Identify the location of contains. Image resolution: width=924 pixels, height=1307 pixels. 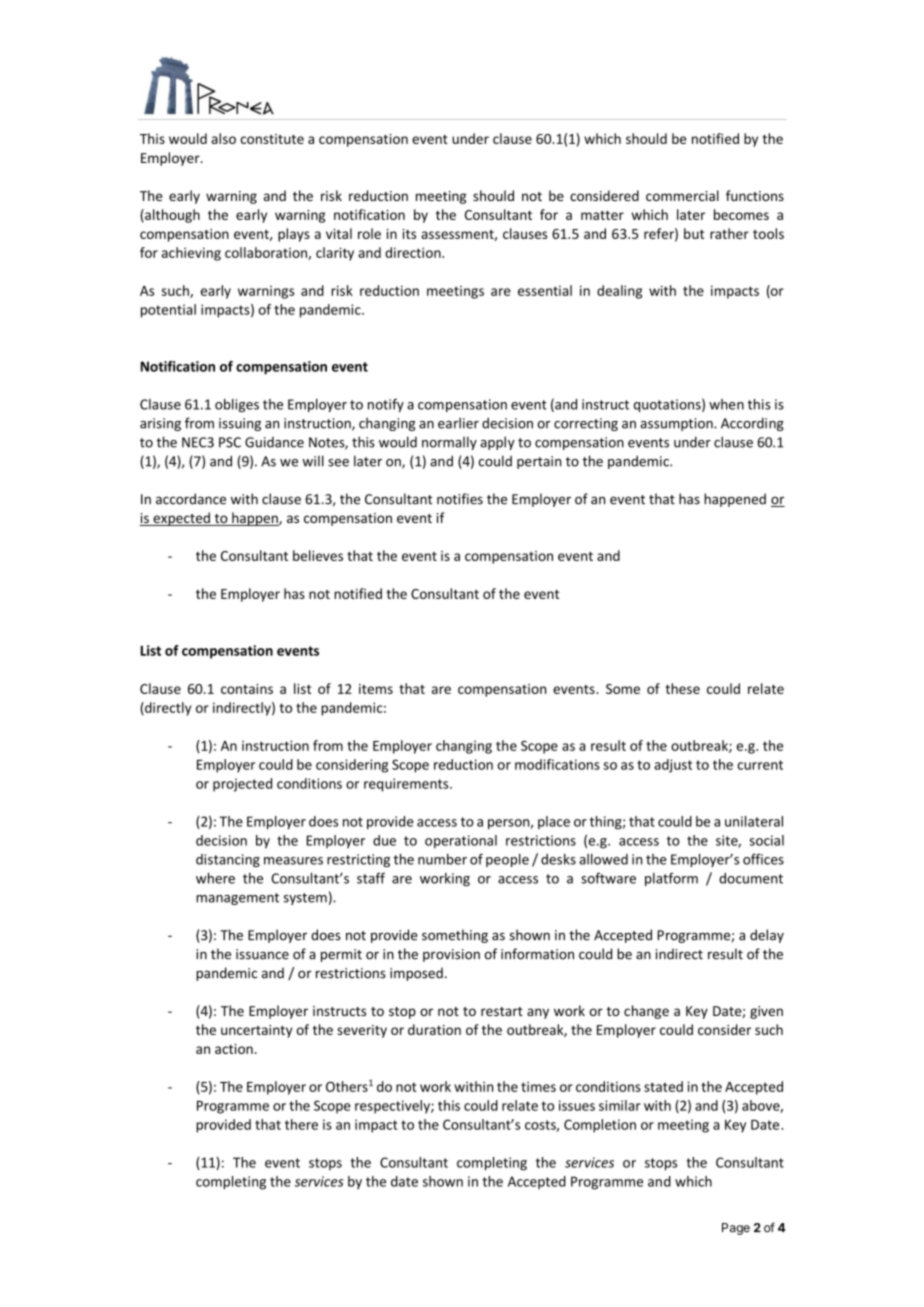
(247, 689).
